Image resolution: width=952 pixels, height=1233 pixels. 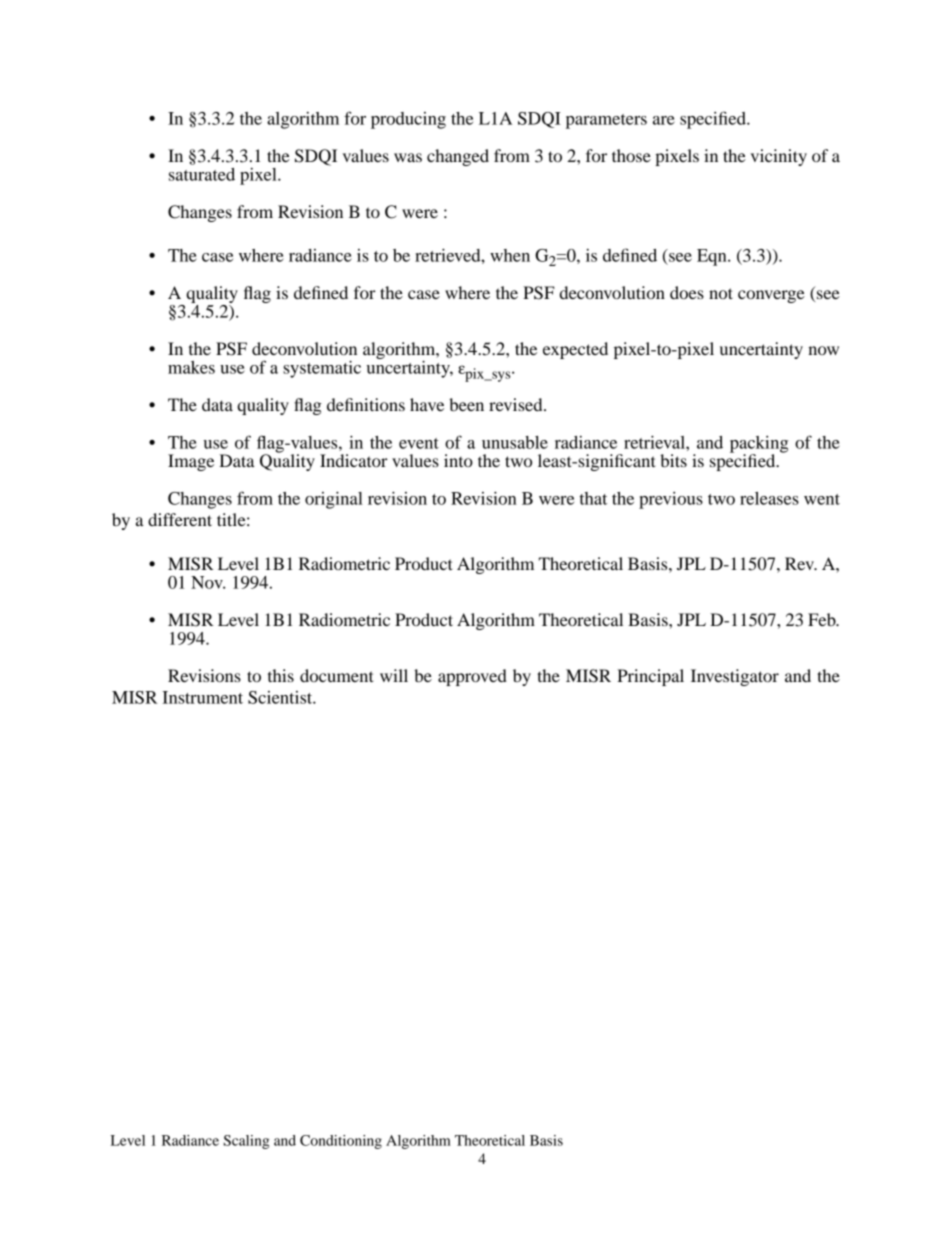 What do you see at coordinates (322, 369) in the screenshot?
I see `systematic` at bounding box center [322, 369].
